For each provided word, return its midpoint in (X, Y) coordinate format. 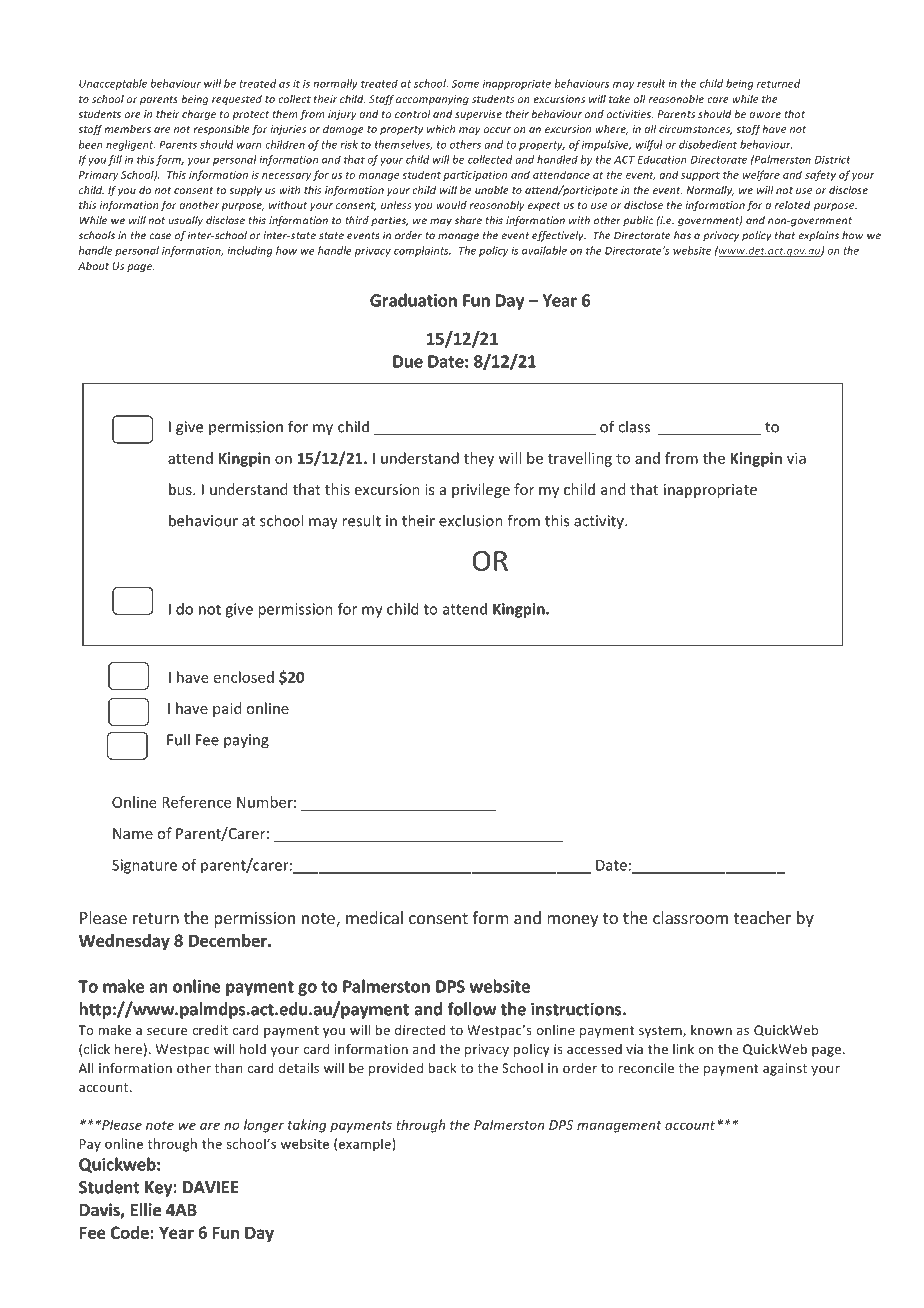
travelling (580, 459)
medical (374, 917)
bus (181, 489)
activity (600, 522)
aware (765, 115)
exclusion (471, 520)
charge (199, 115)
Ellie (146, 1210)
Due (408, 361)
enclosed (244, 677)
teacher (762, 917)
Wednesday (124, 942)
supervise (478, 115)
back (443, 1068)
